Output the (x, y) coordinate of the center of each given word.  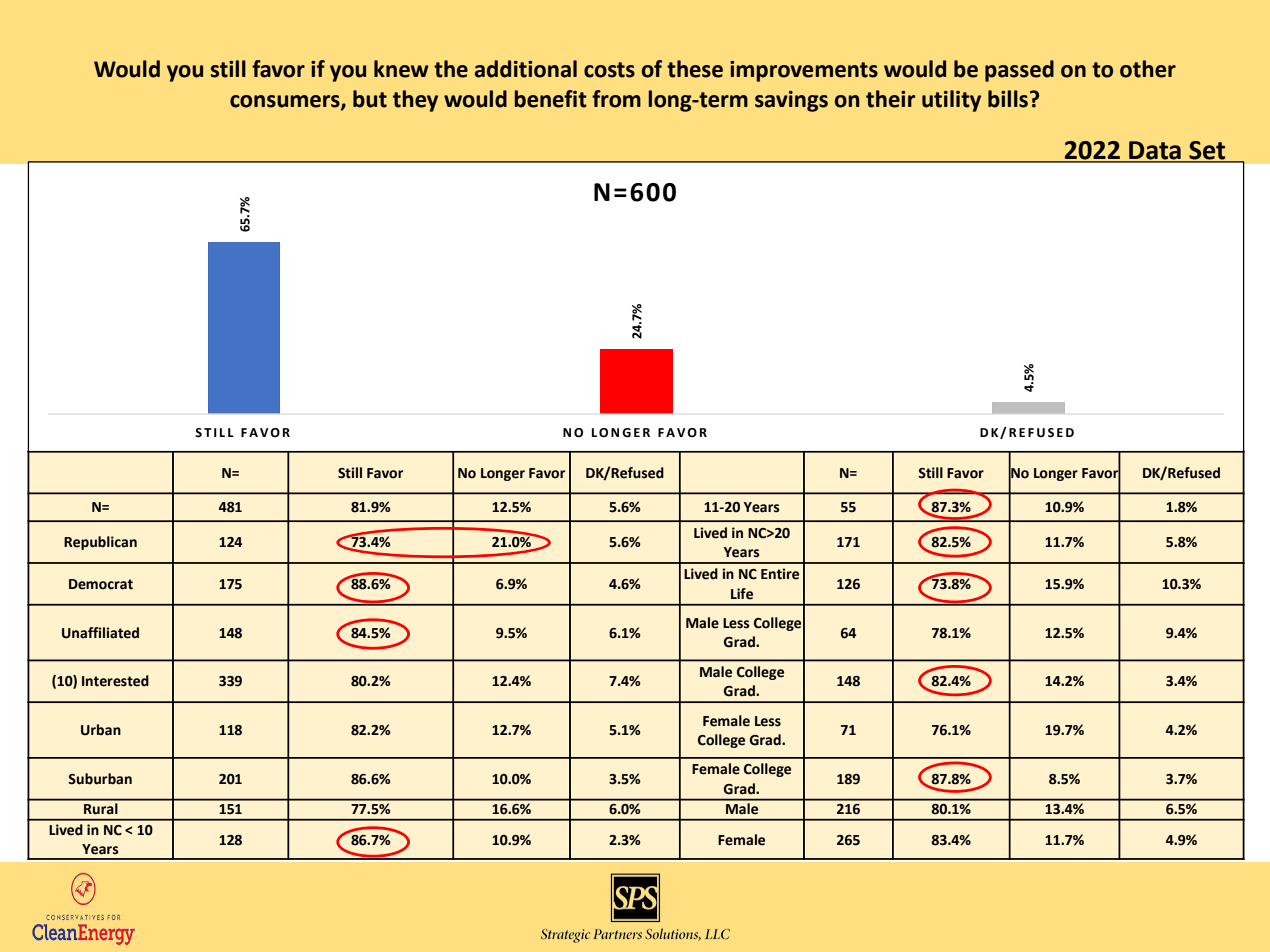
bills (1008, 99)
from (616, 99)
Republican (100, 543)
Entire (780, 574)
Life (742, 594)
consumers (286, 102)
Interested (115, 681)
